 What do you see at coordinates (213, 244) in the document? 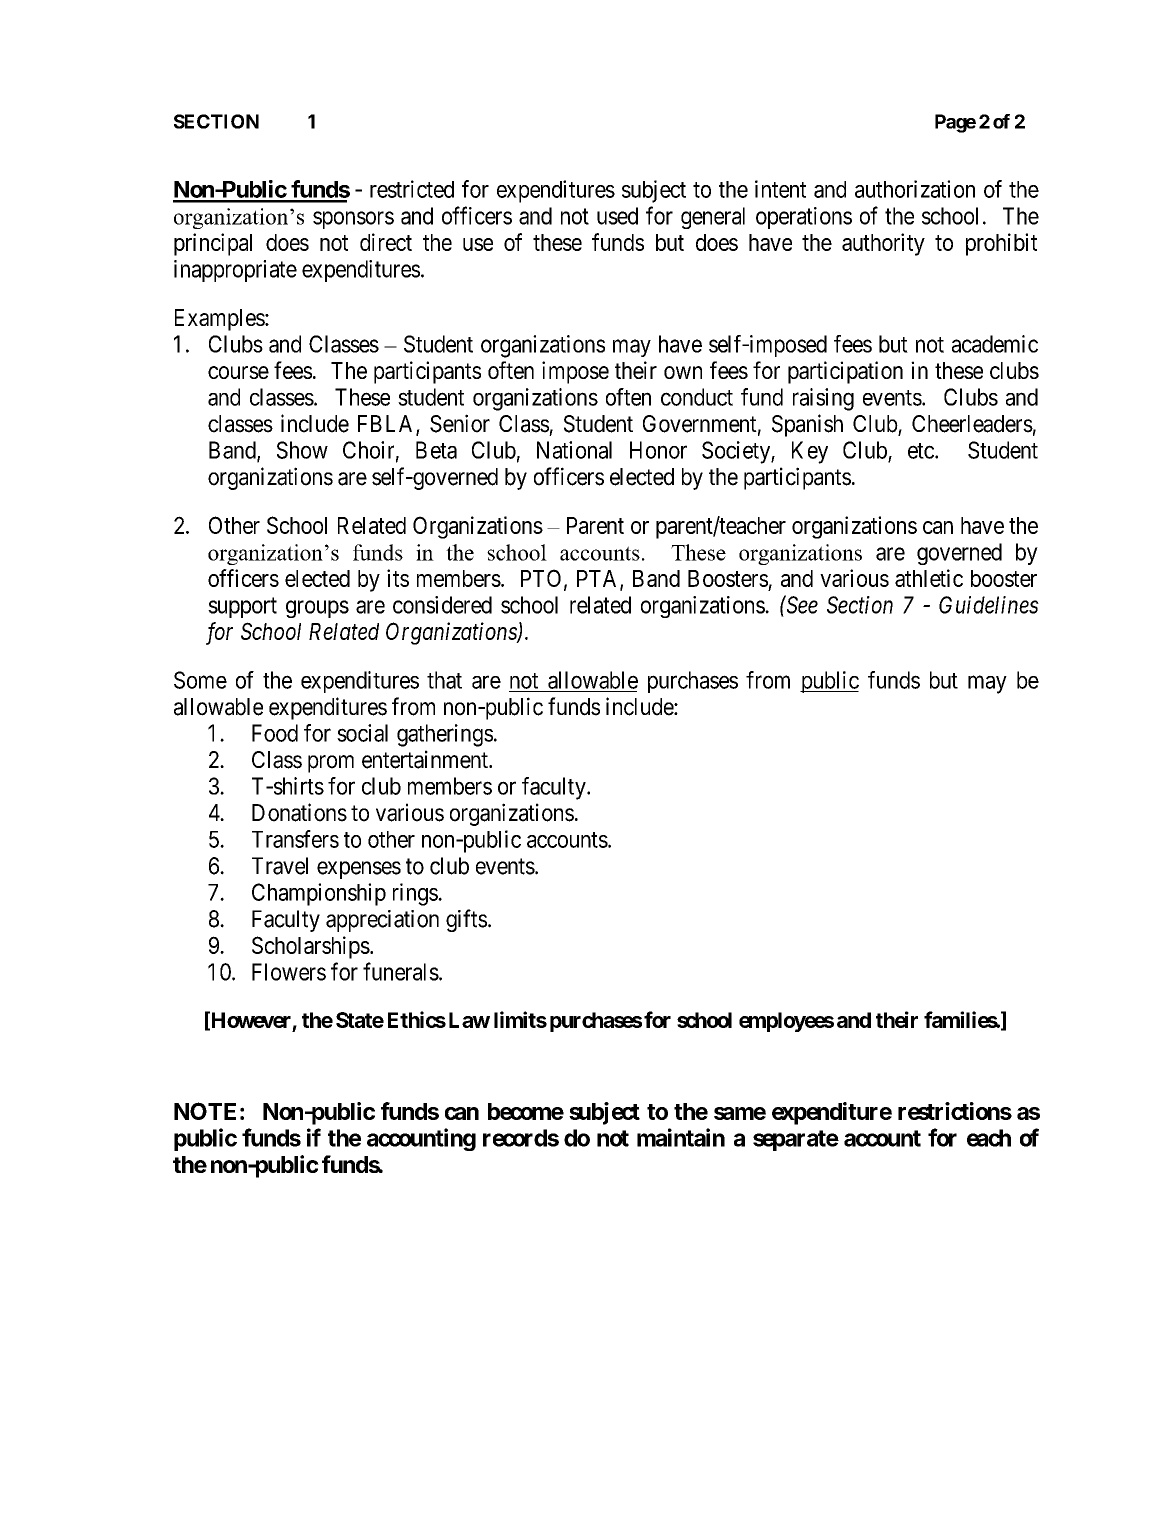
I see `principal` at bounding box center [213, 244].
